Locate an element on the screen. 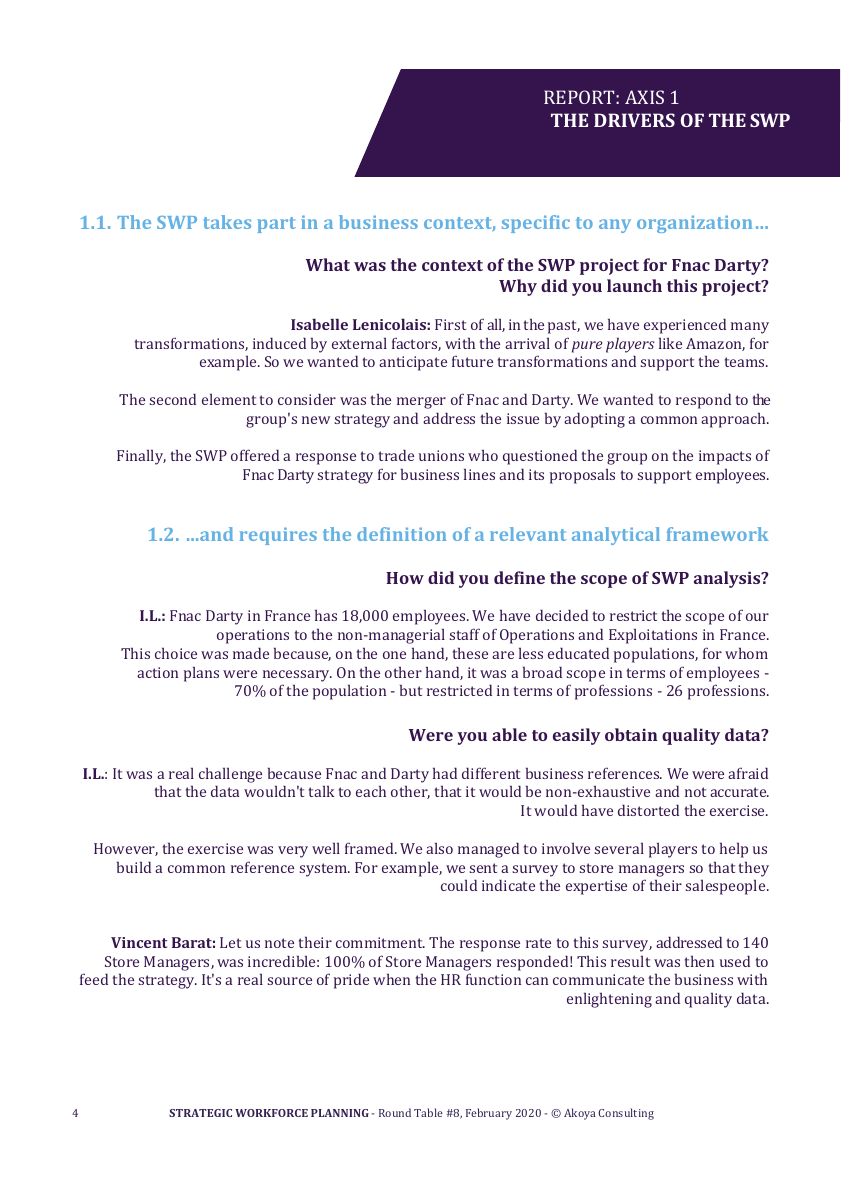 This screenshot has width=841, height=1193. analysis is located at coordinates (728, 579).
